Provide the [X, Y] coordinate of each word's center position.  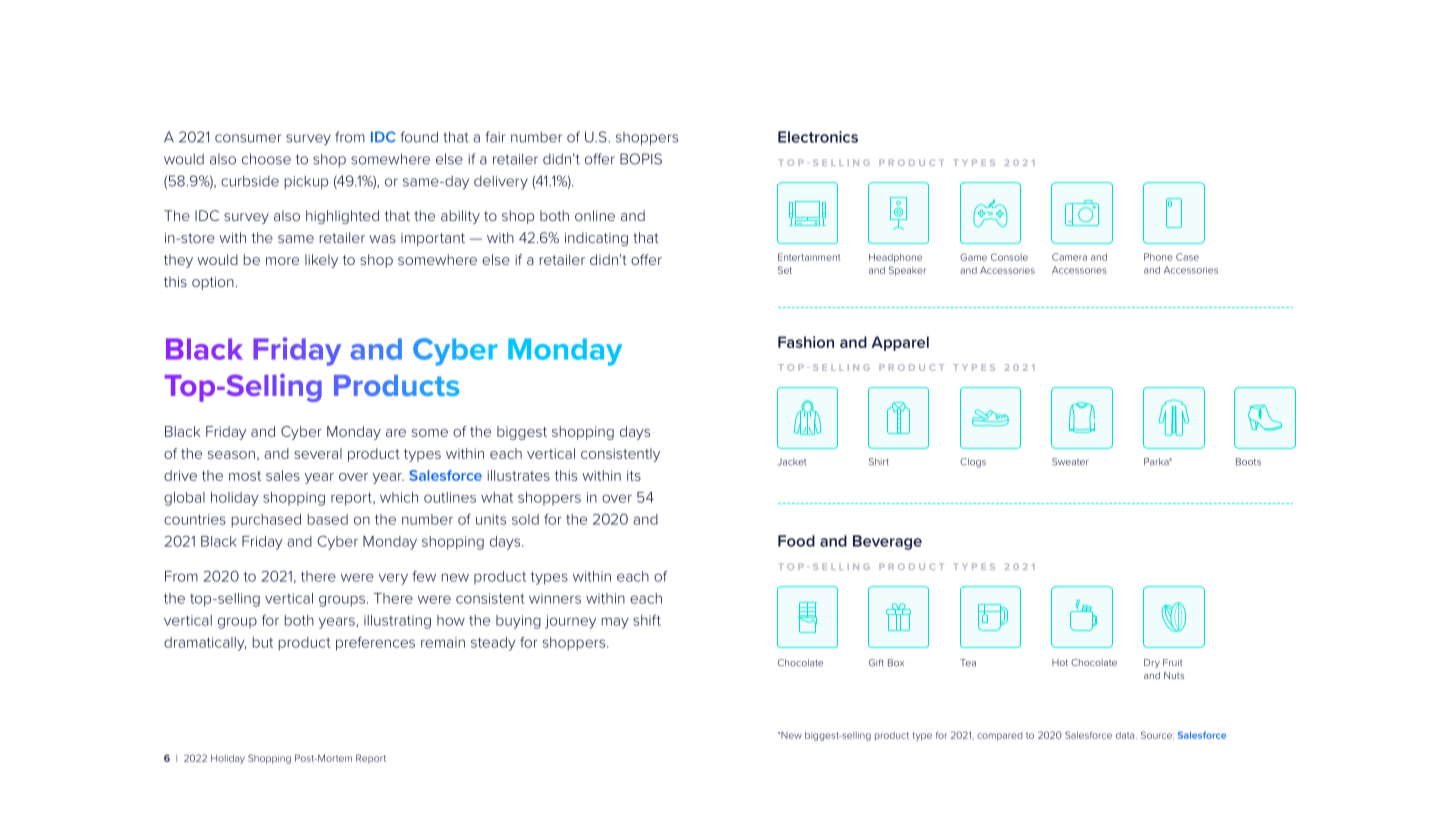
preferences [375, 644]
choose [266, 159]
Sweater [1070, 462]
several [318, 453]
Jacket [791, 462]
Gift [876, 663]
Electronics [818, 137]
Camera [1069, 257]
